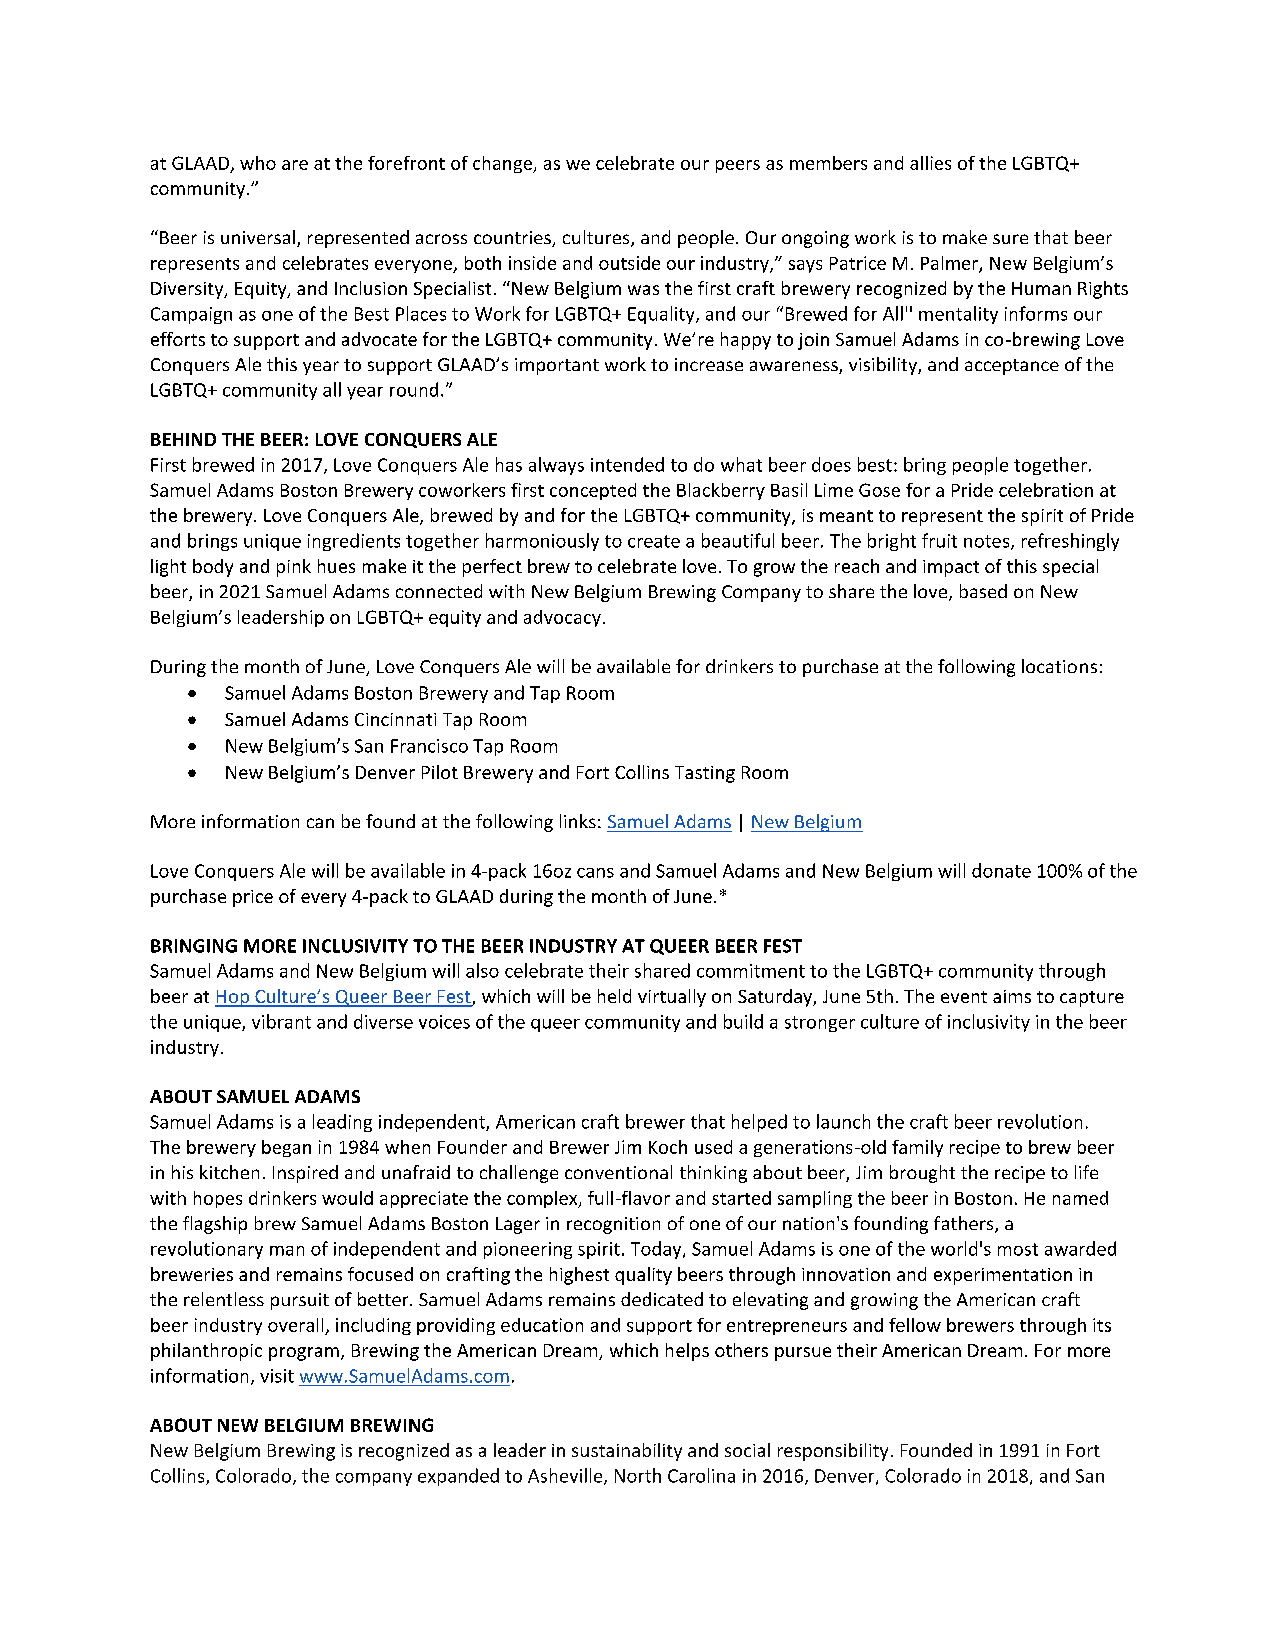 The image size is (1273, 1647). I want to click on pink, so click(294, 568).
